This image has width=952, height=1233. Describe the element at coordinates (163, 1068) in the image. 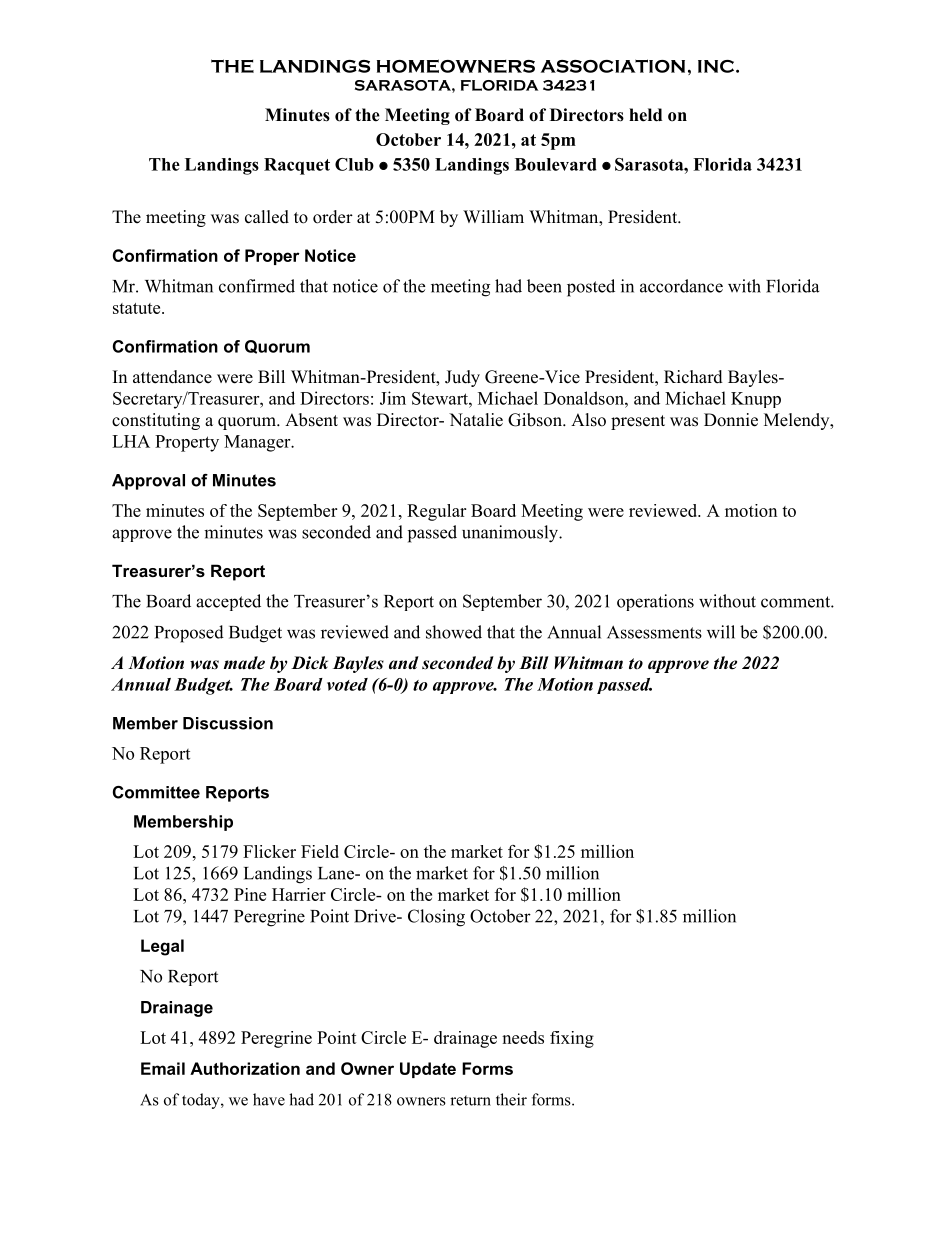

I see `Email` at that location.
